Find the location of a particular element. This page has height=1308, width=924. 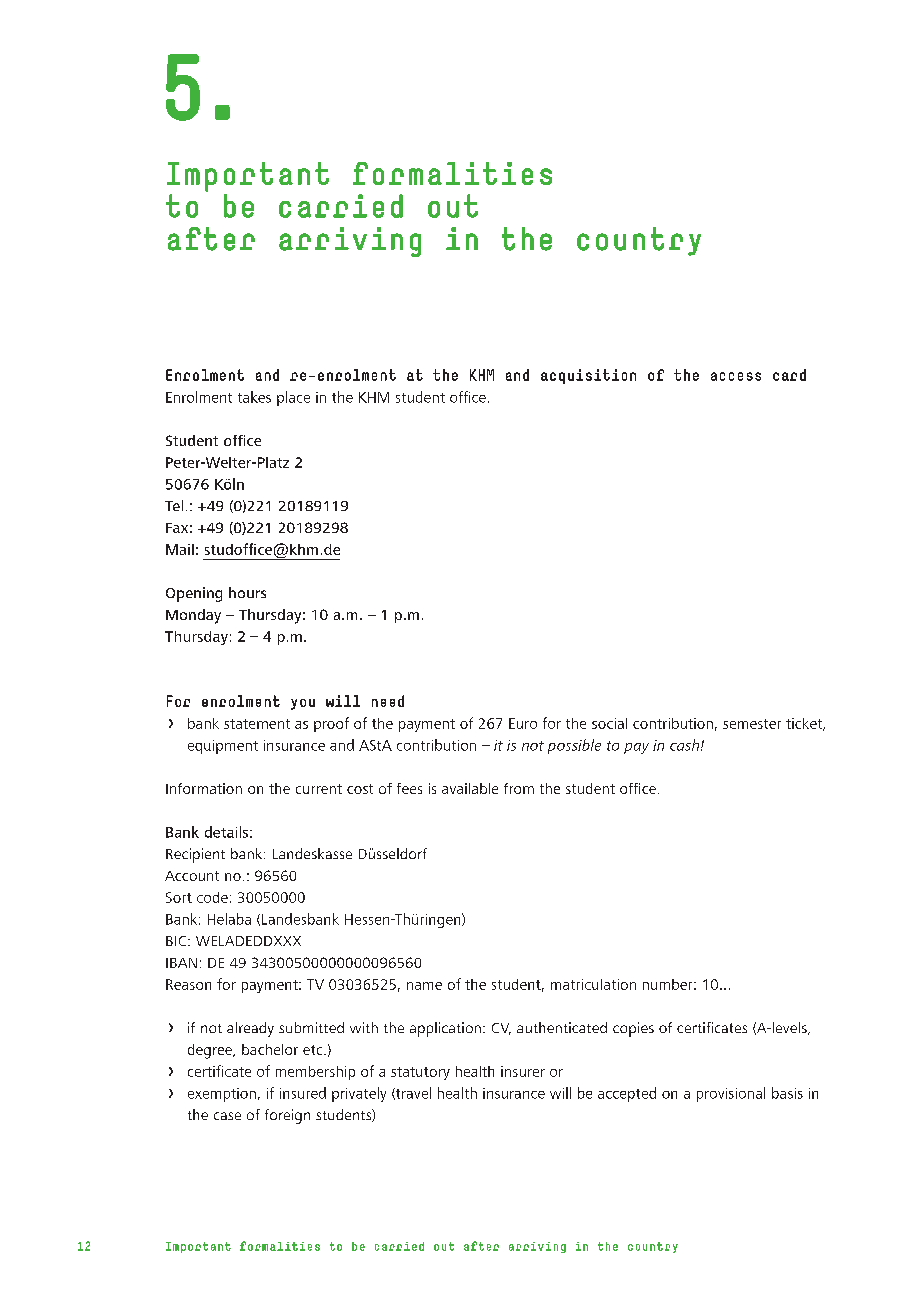

available is located at coordinates (470, 788).
